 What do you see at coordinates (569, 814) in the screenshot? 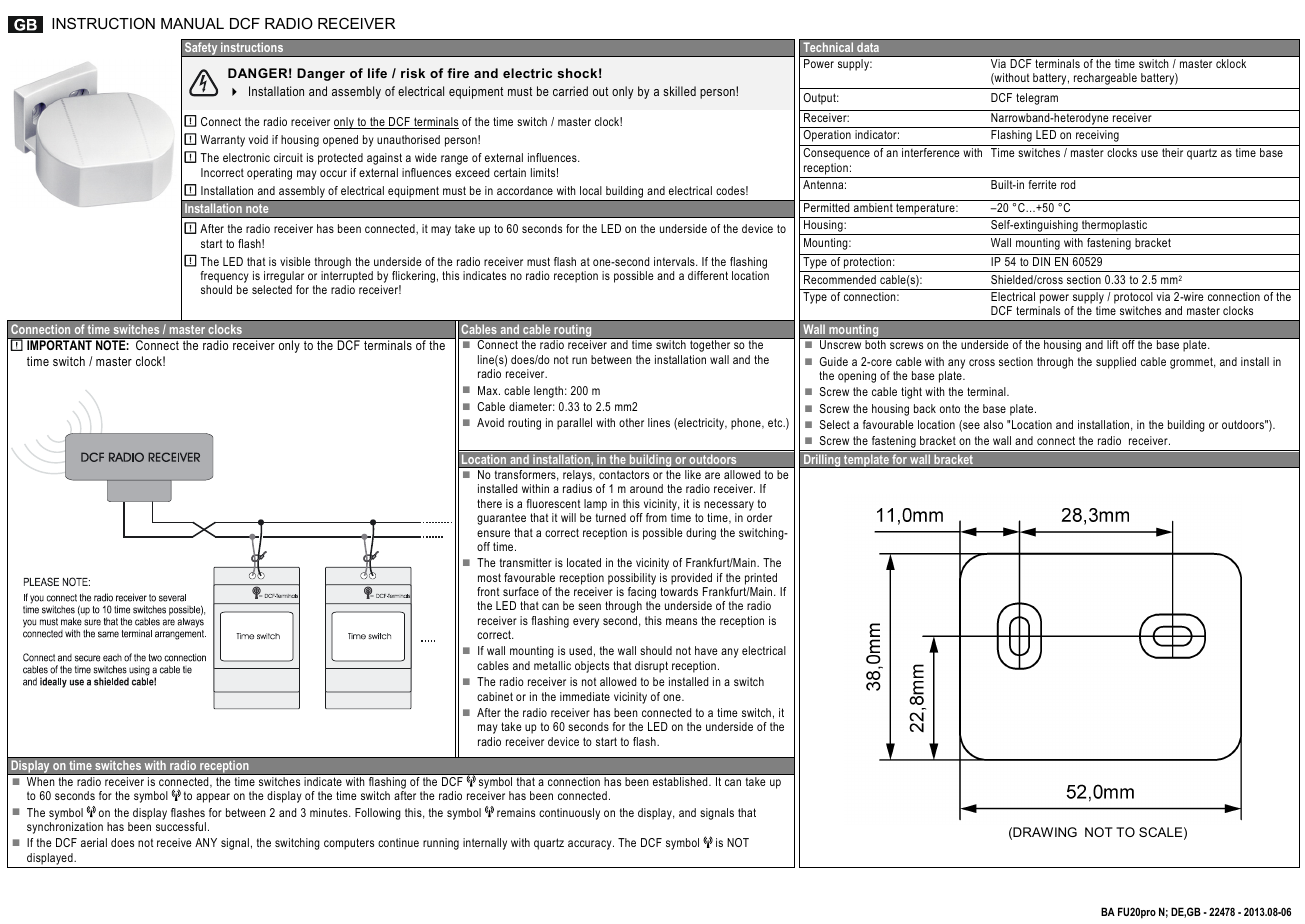
I see `continuously` at bounding box center [569, 814].
